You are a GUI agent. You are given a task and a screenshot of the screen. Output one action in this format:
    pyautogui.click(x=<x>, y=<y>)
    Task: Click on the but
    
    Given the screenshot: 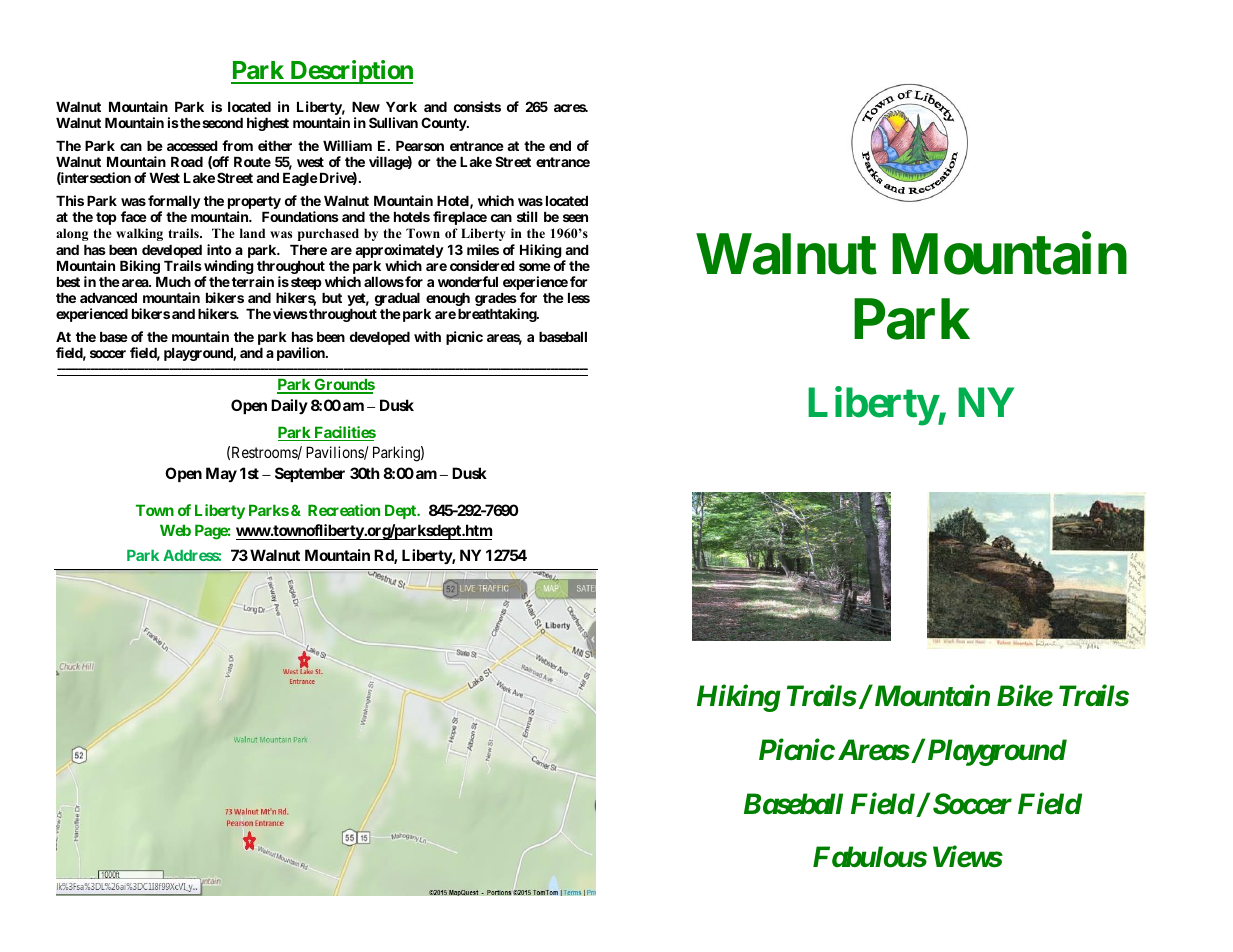 What is the action you would take?
    pyautogui.click(x=332, y=298)
